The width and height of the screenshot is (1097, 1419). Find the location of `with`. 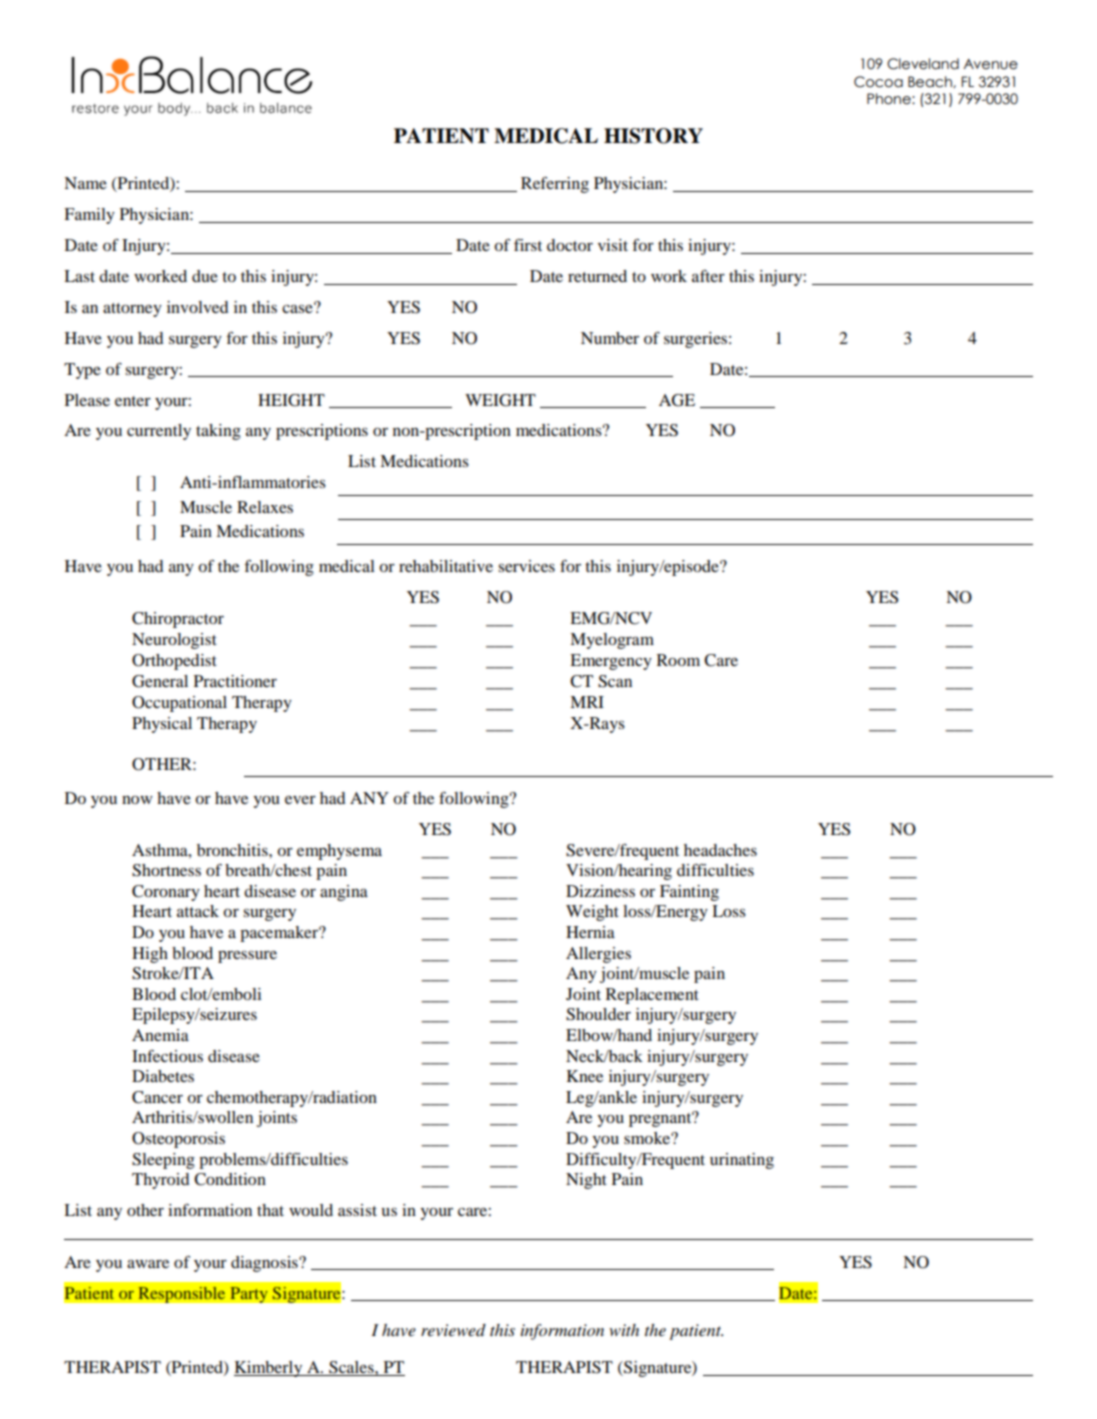

with is located at coordinates (624, 1330).
